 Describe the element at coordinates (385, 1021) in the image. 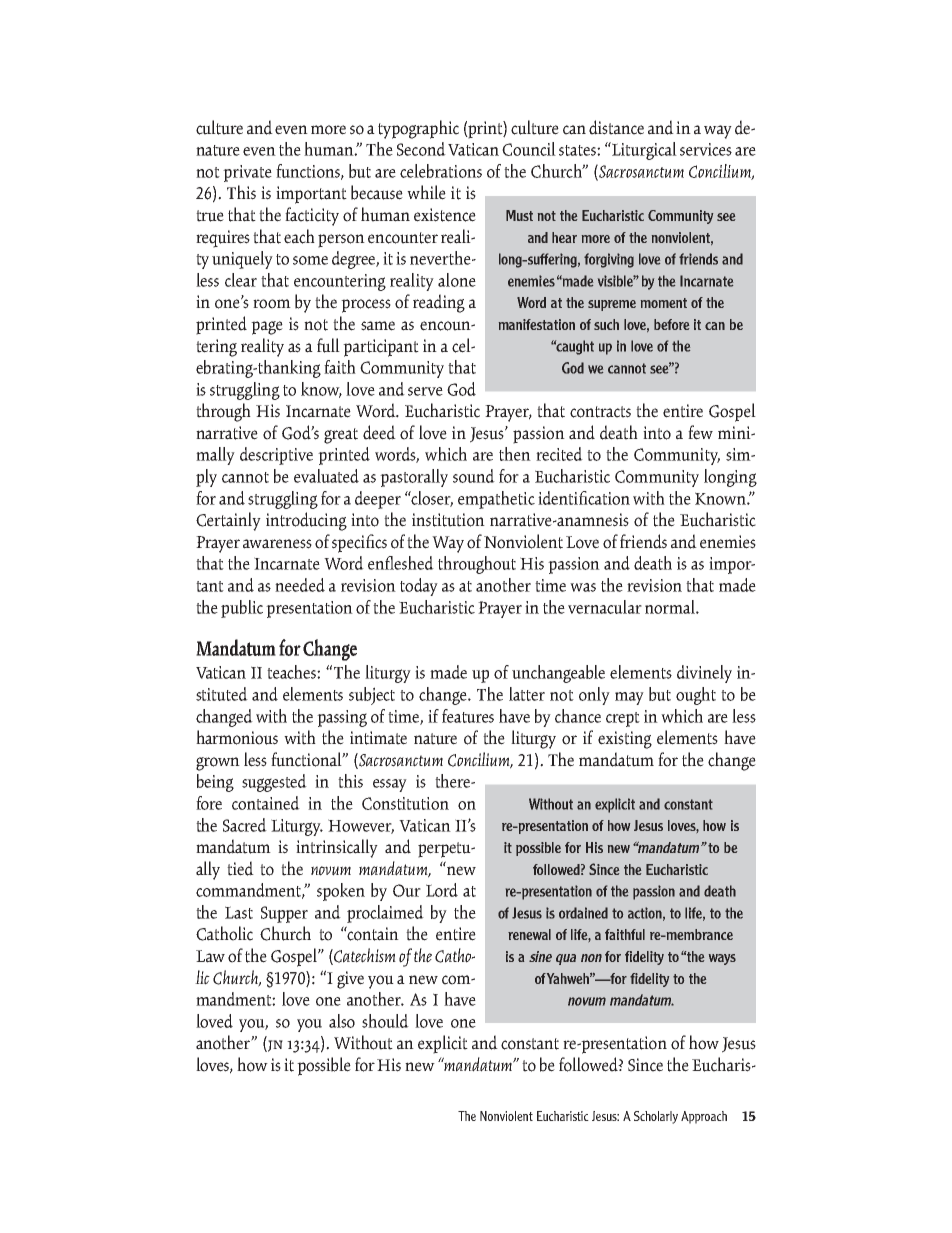

I see `should` at that location.
